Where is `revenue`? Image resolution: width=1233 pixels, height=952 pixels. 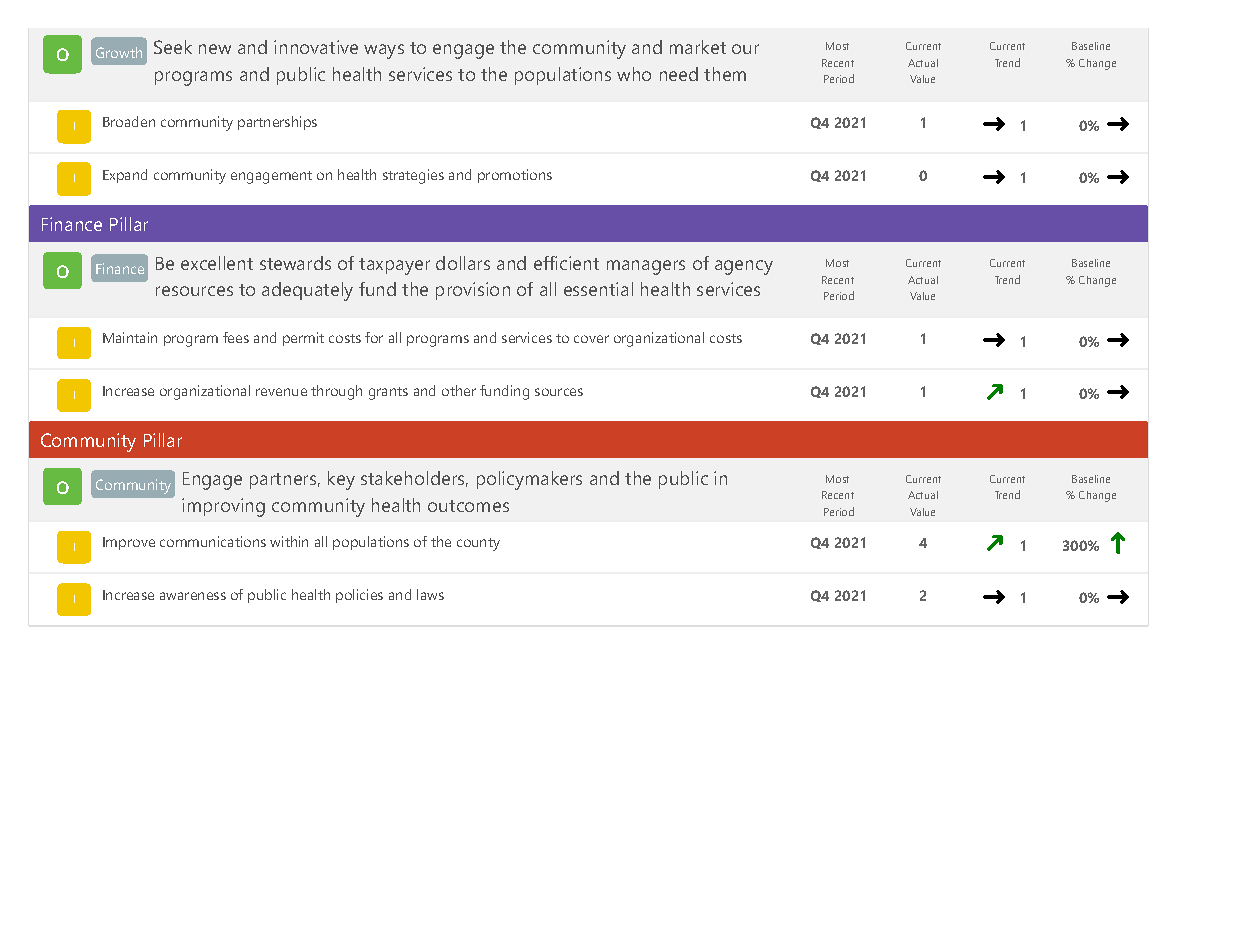 revenue is located at coordinates (281, 392).
